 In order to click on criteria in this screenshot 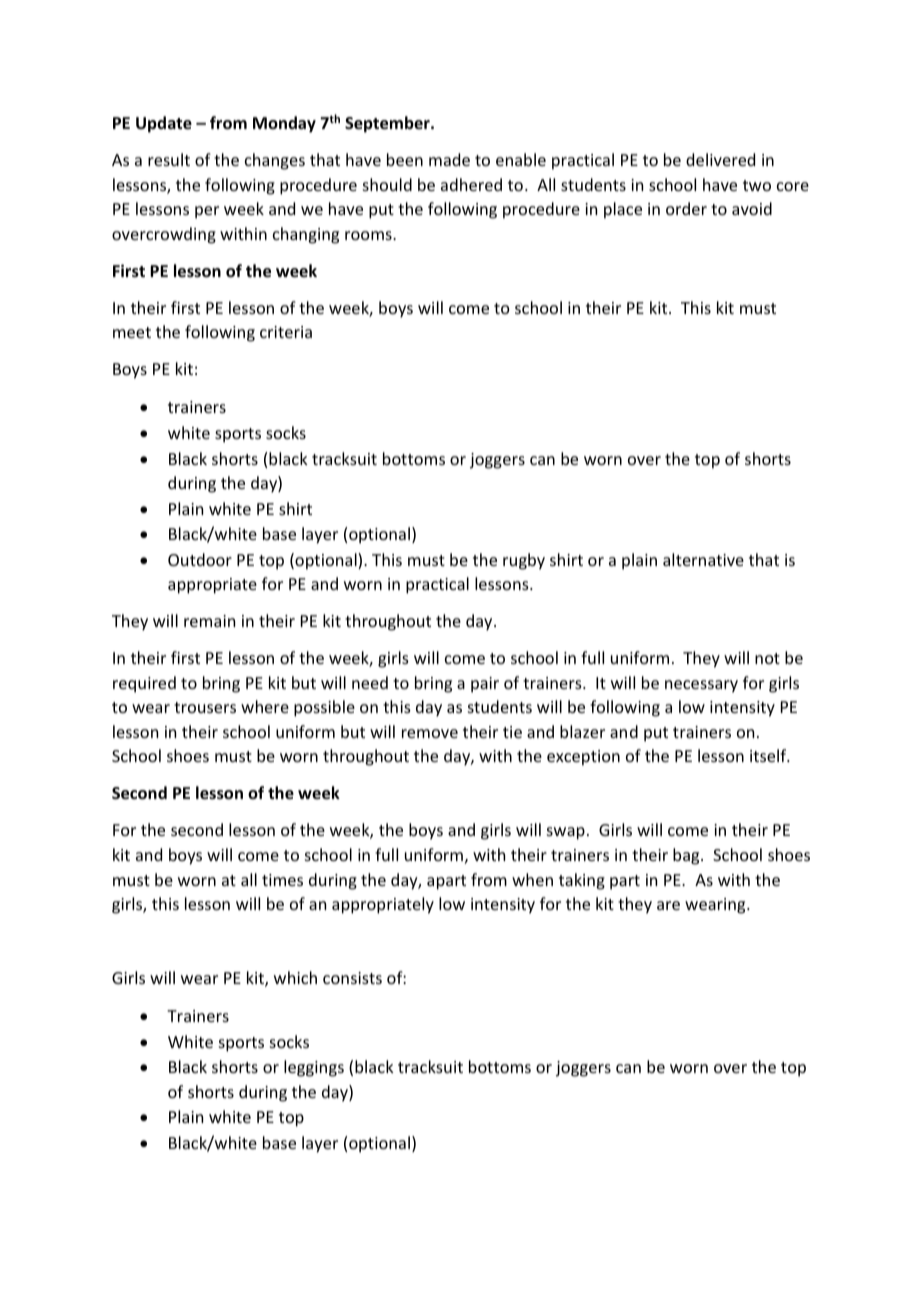, I will do `click(286, 332)`.
